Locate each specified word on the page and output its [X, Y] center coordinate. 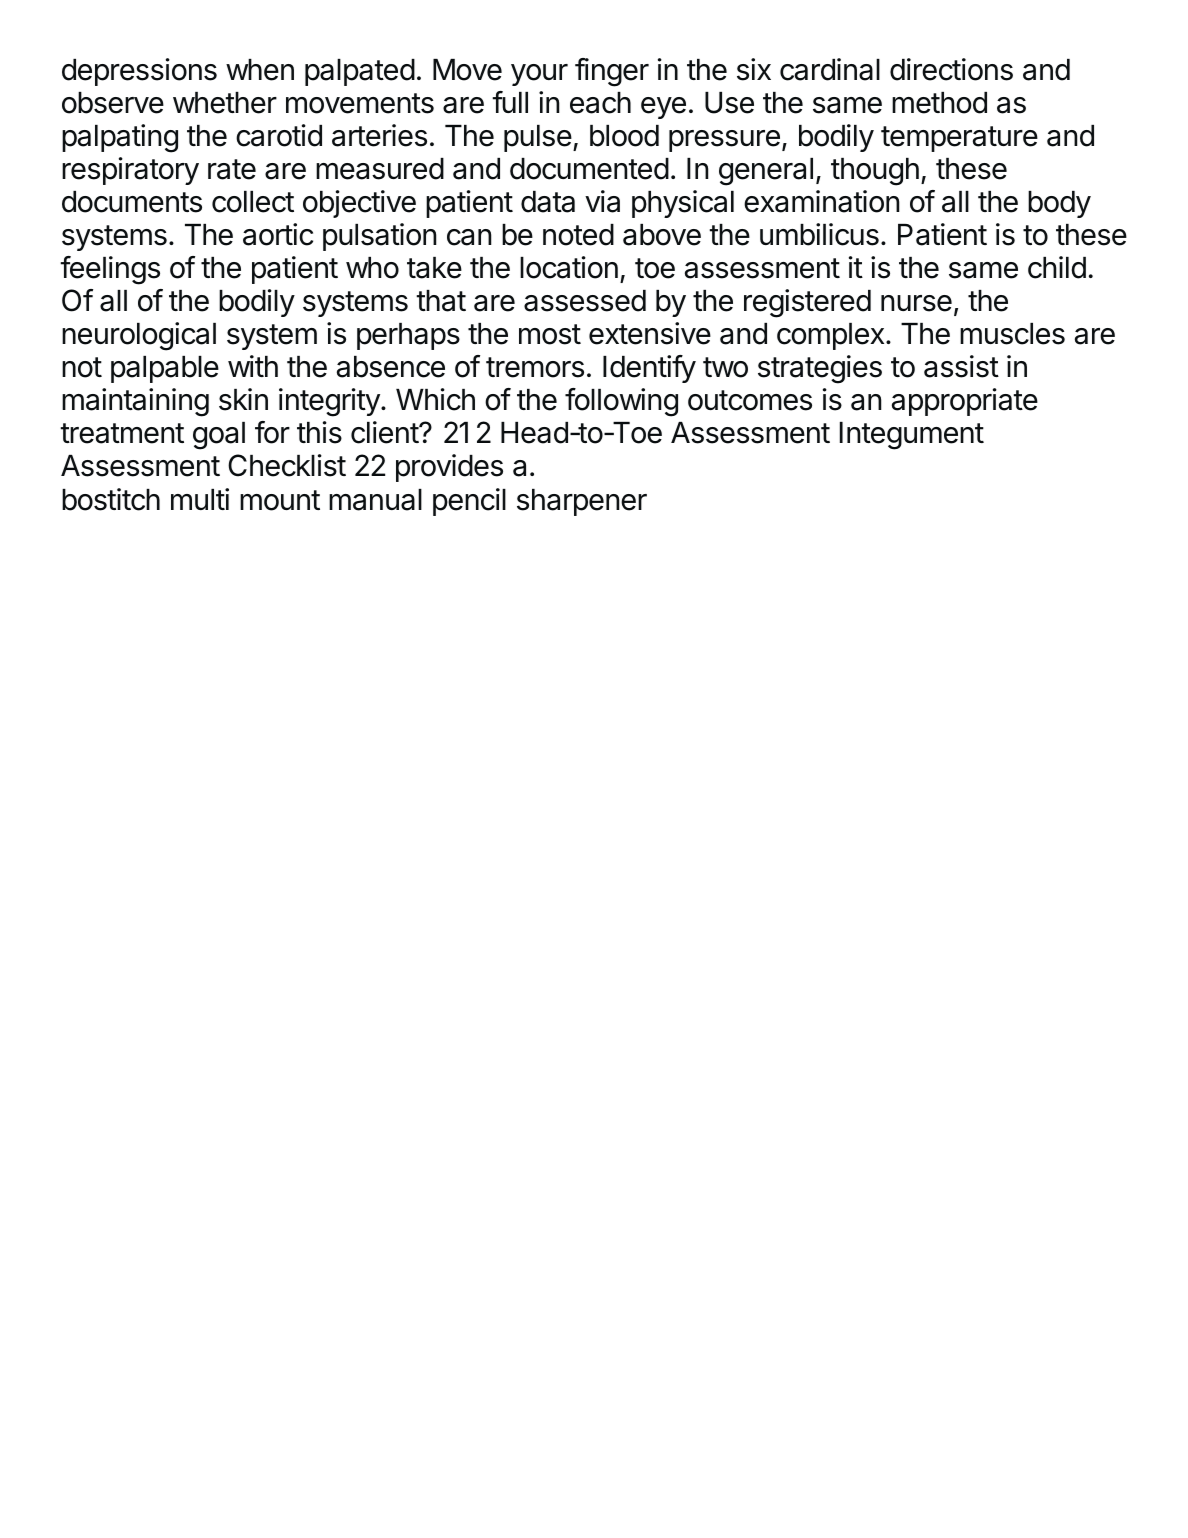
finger [612, 72]
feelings [110, 270]
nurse [916, 303]
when [260, 70]
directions [951, 69]
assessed [585, 301]
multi [200, 499]
